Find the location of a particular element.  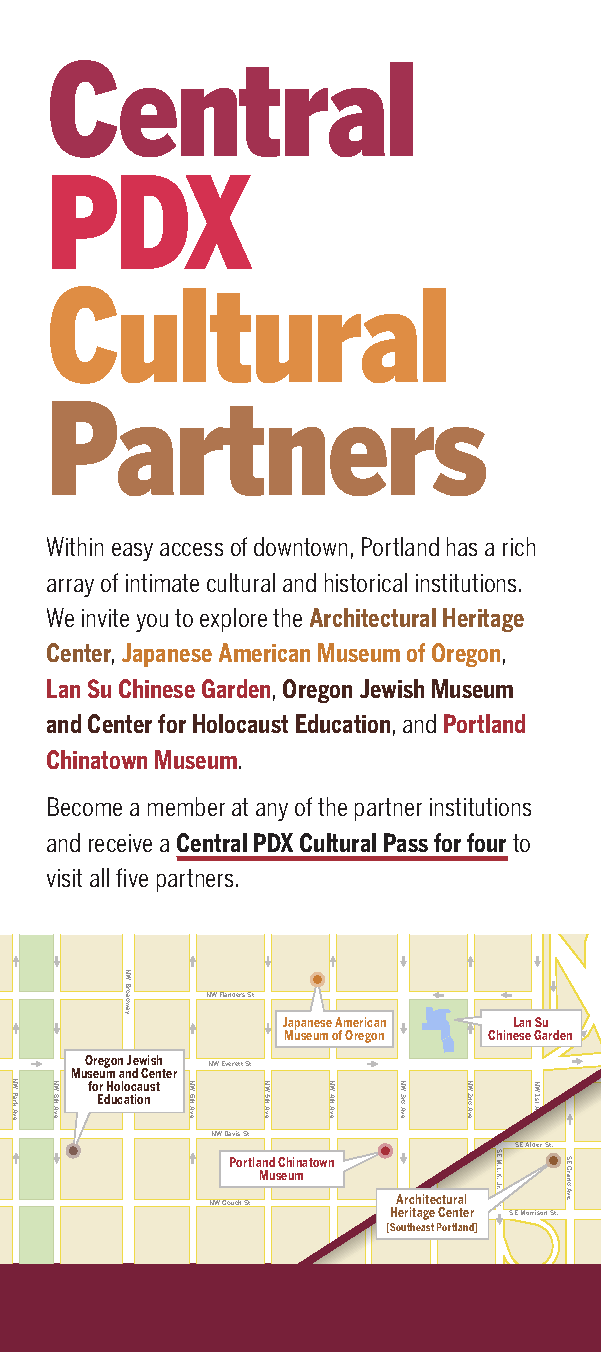

four is located at coordinates (486, 842).
